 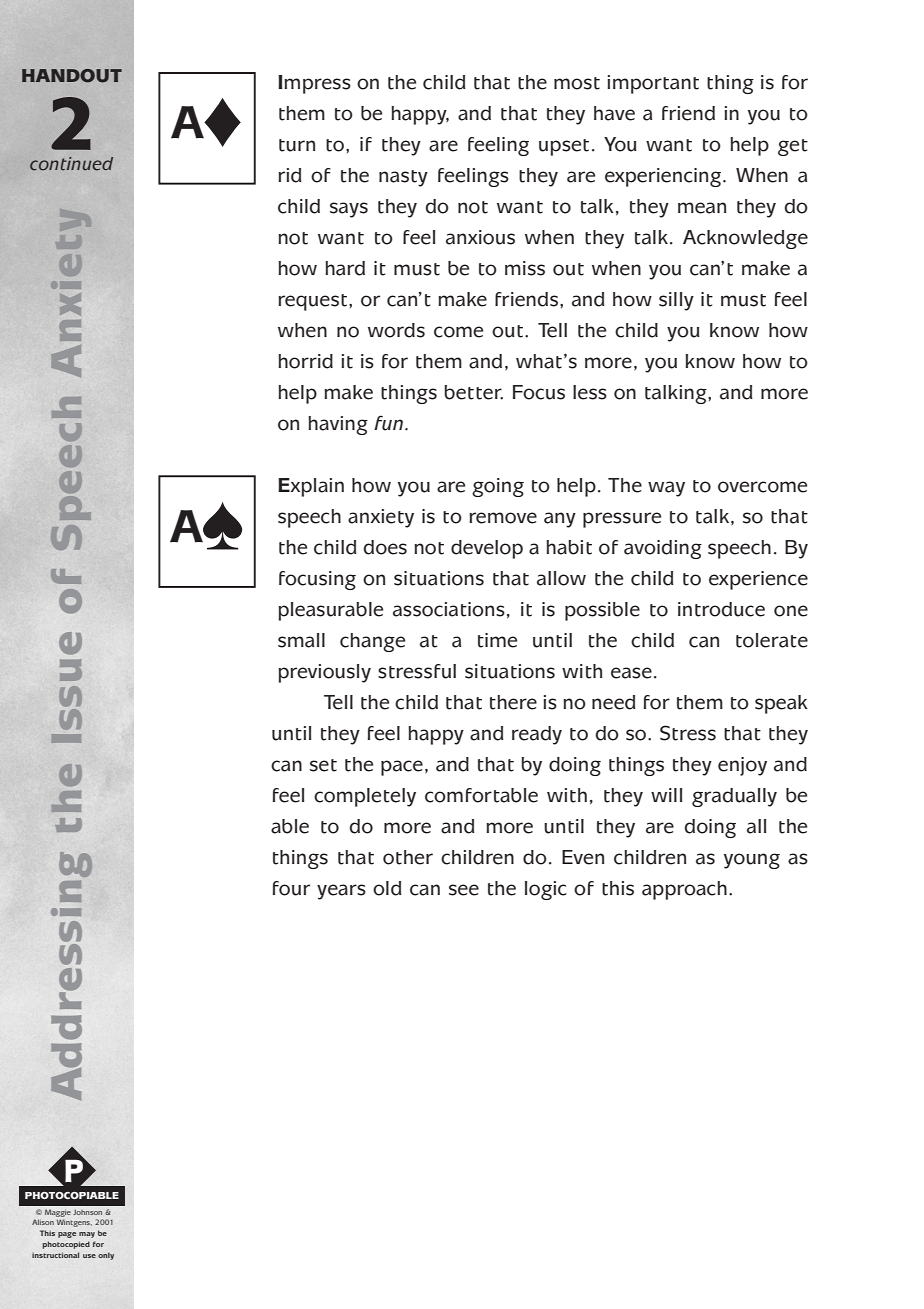 I want to click on years, so click(x=341, y=892).
